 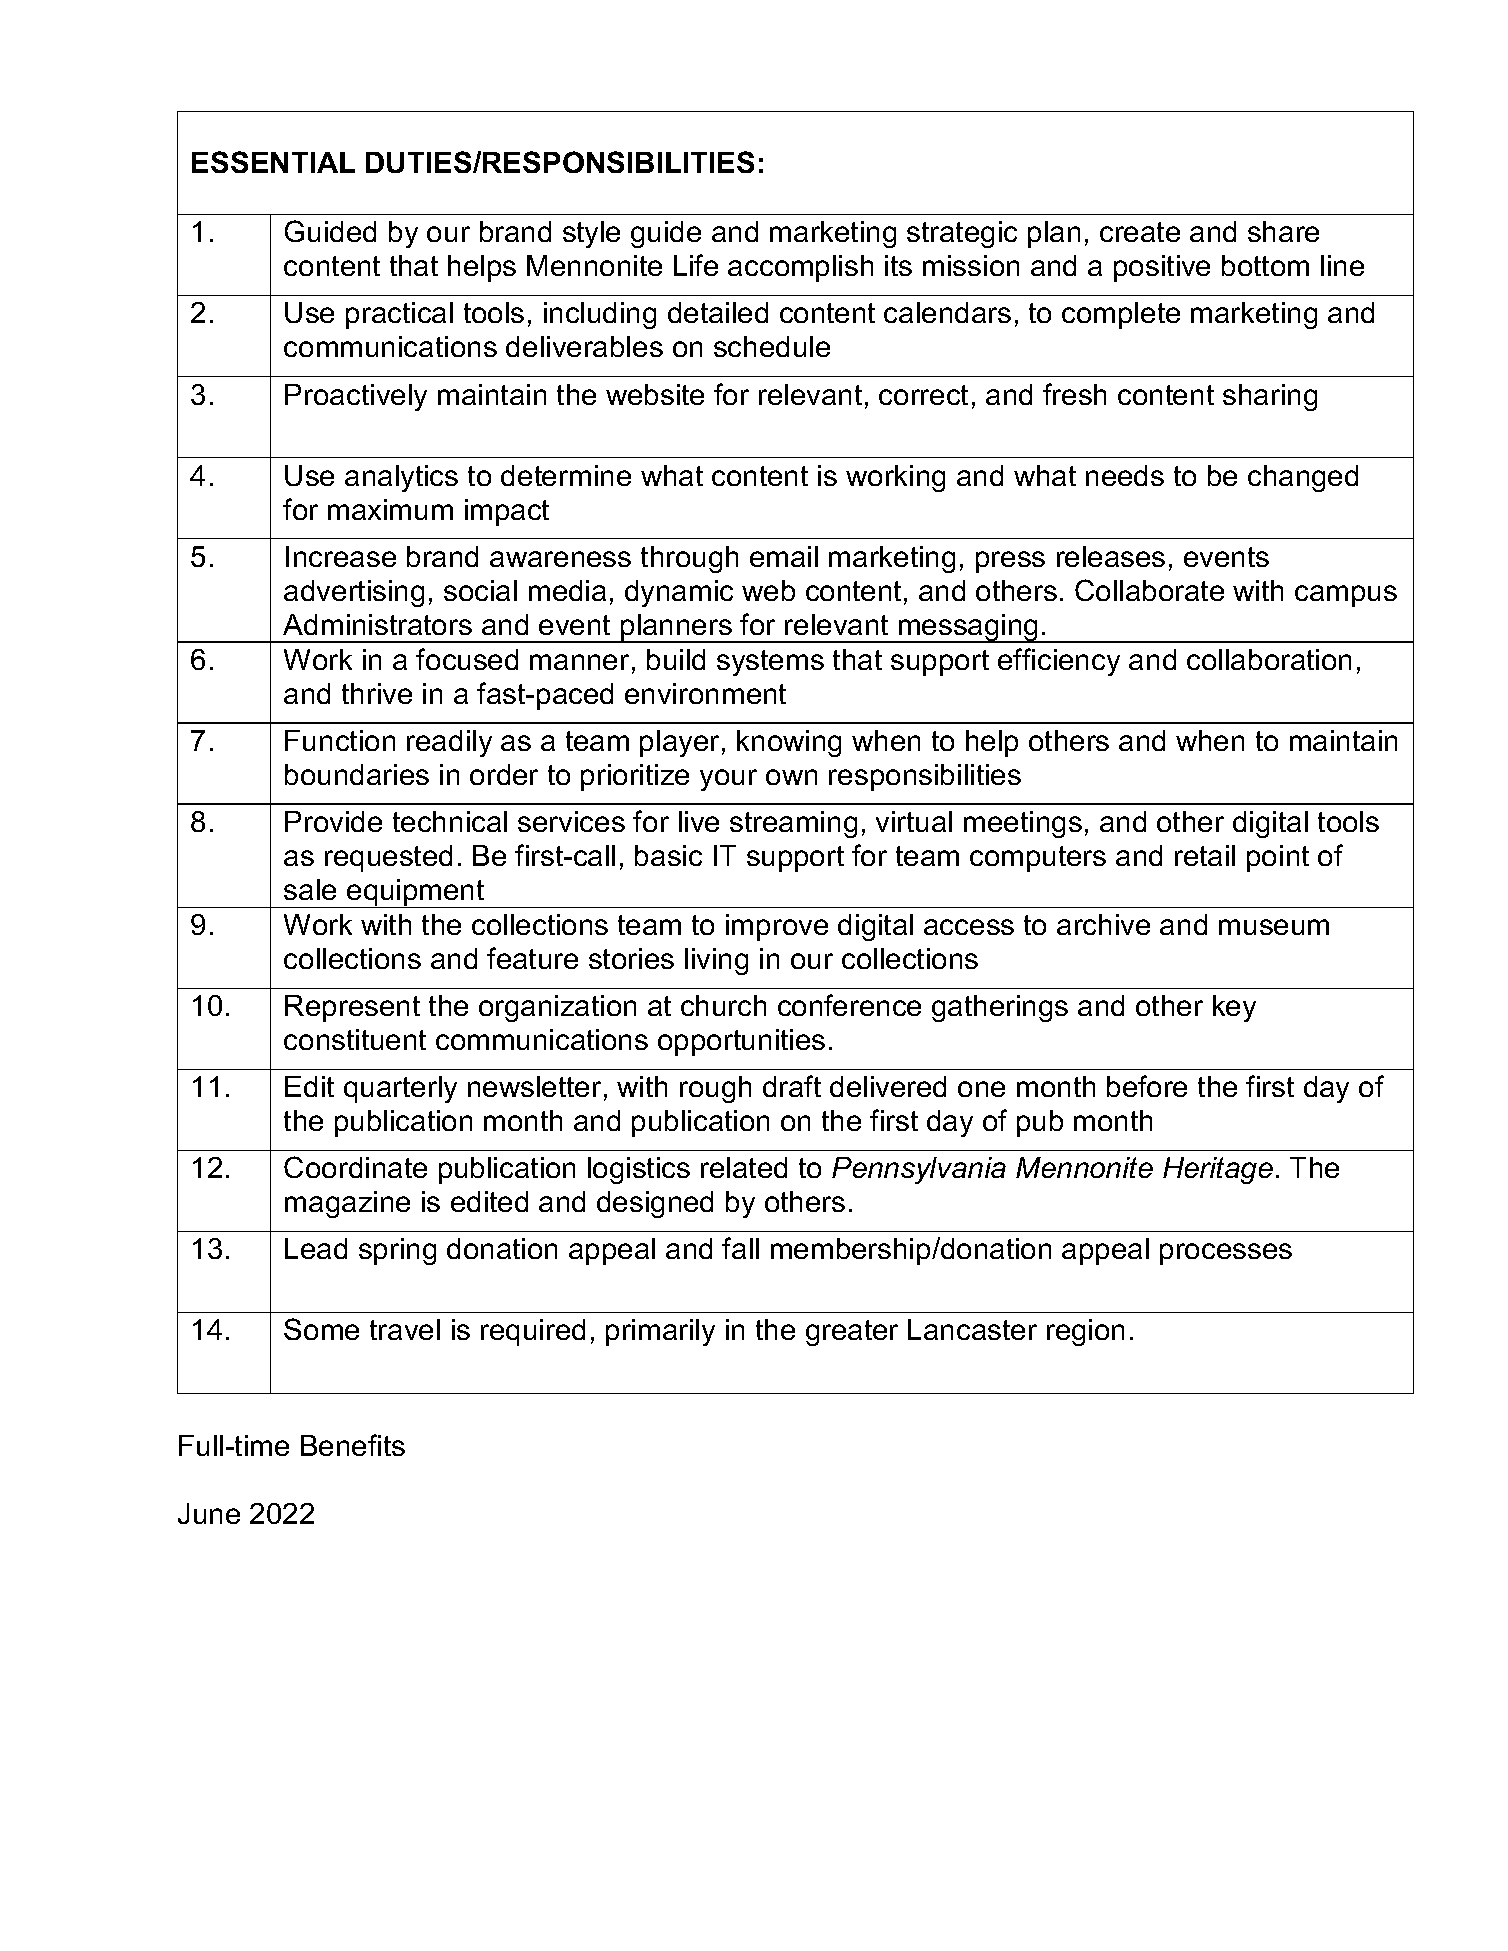 What do you see at coordinates (800, 268) in the image?
I see `accomplish` at bounding box center [800, 268].
